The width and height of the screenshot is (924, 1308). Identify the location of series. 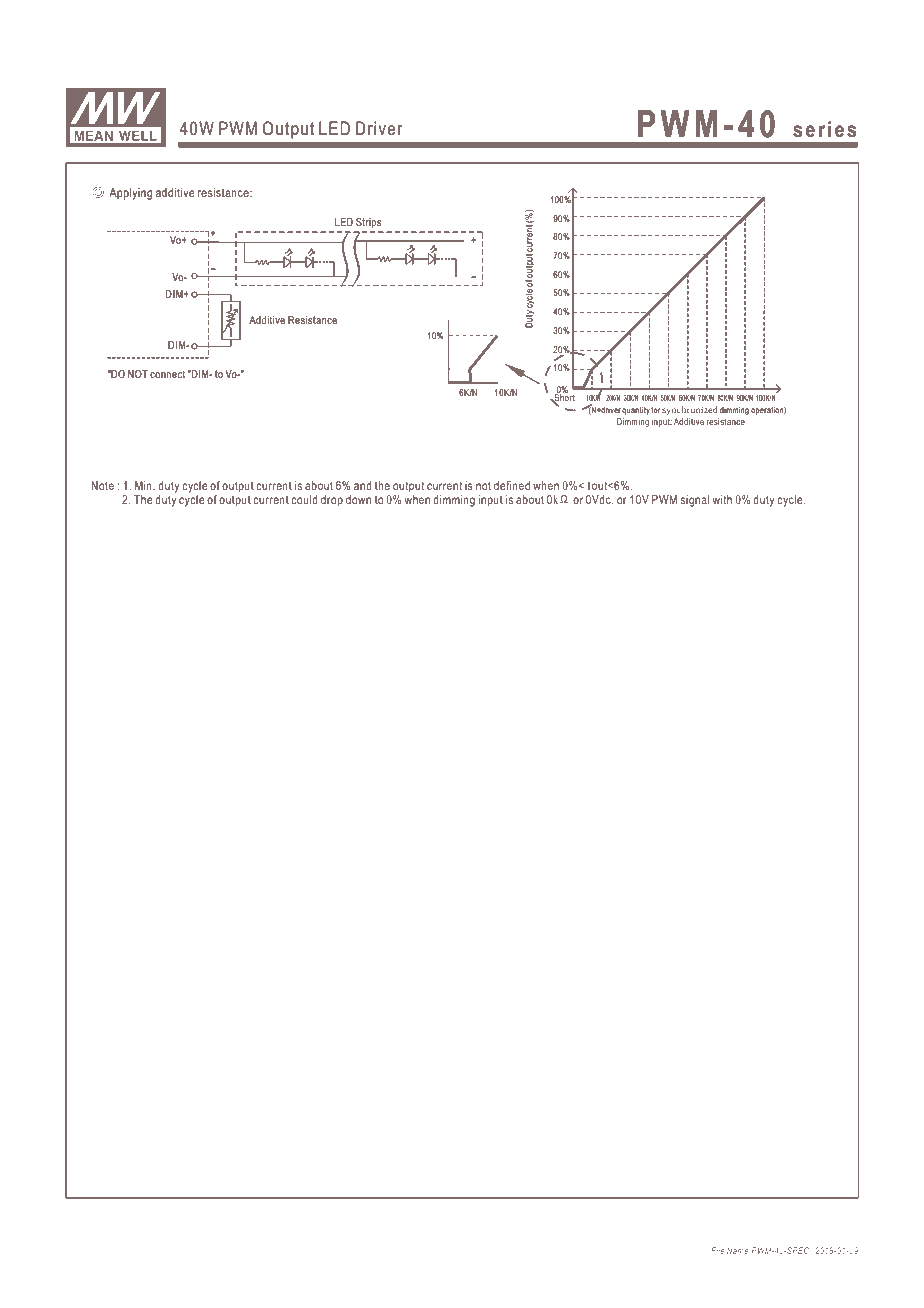
(824, 129).
